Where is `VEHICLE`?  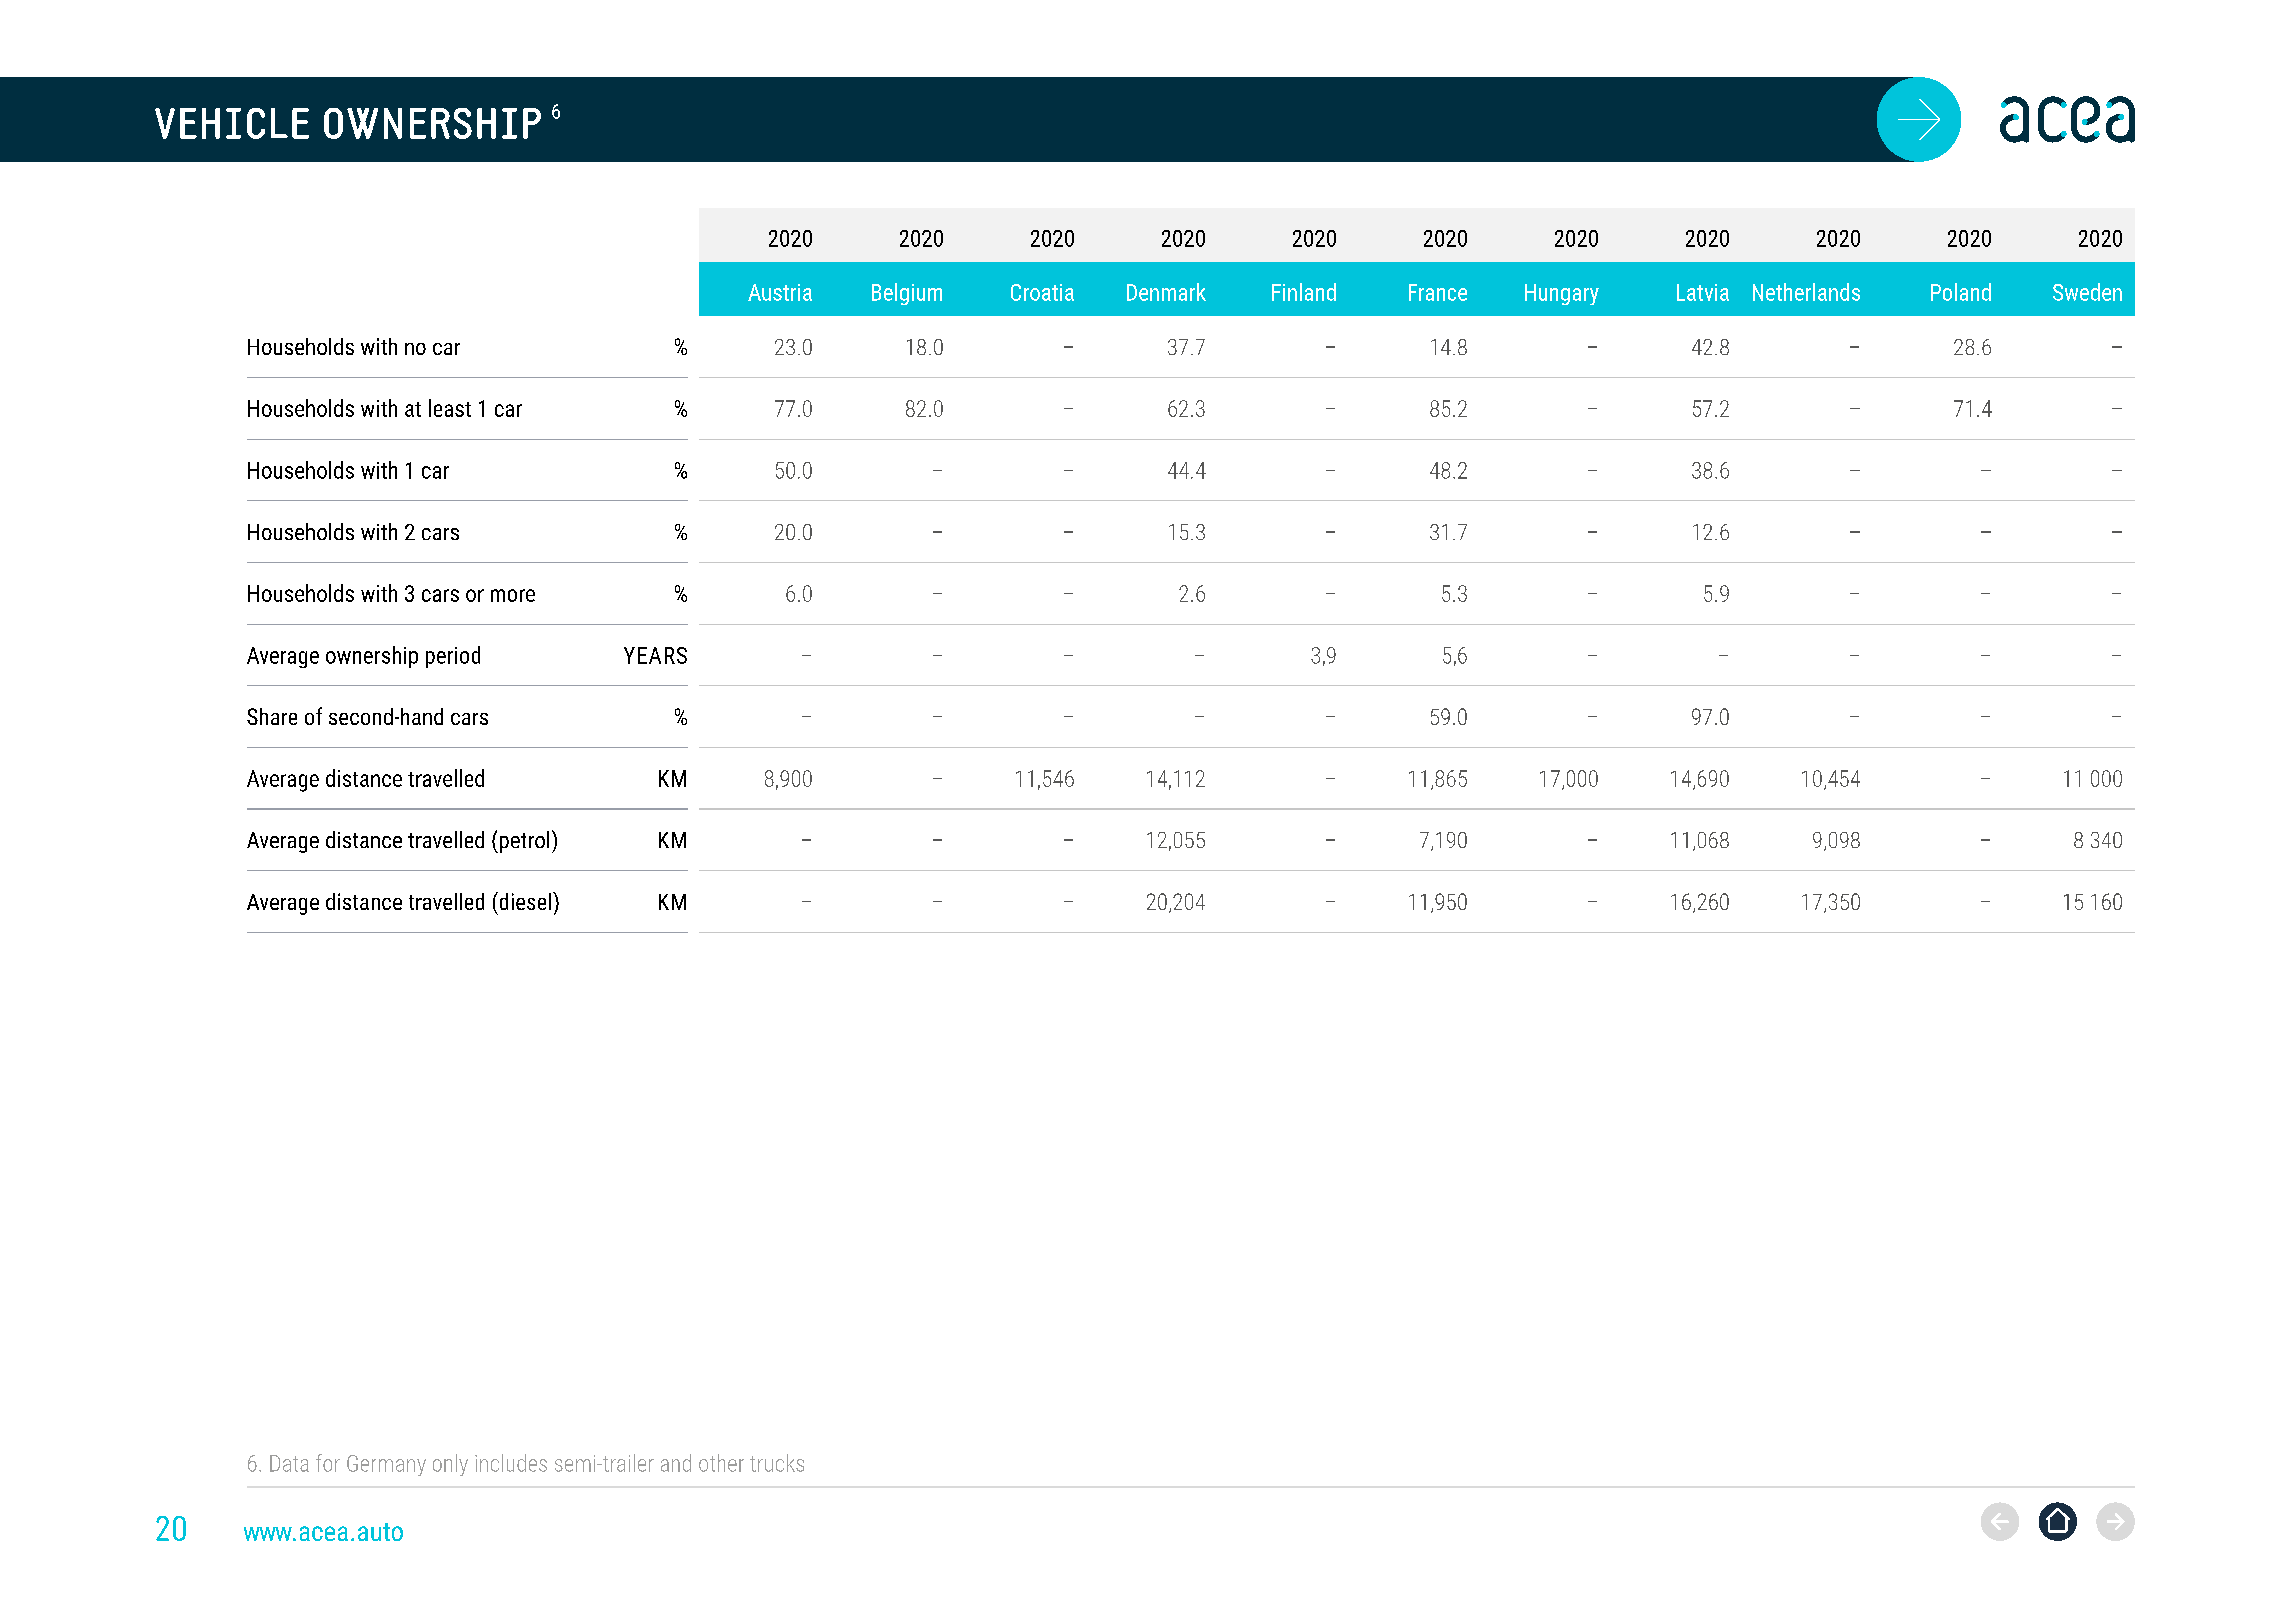
VEHICLE is located at coordinates (232, 123).
